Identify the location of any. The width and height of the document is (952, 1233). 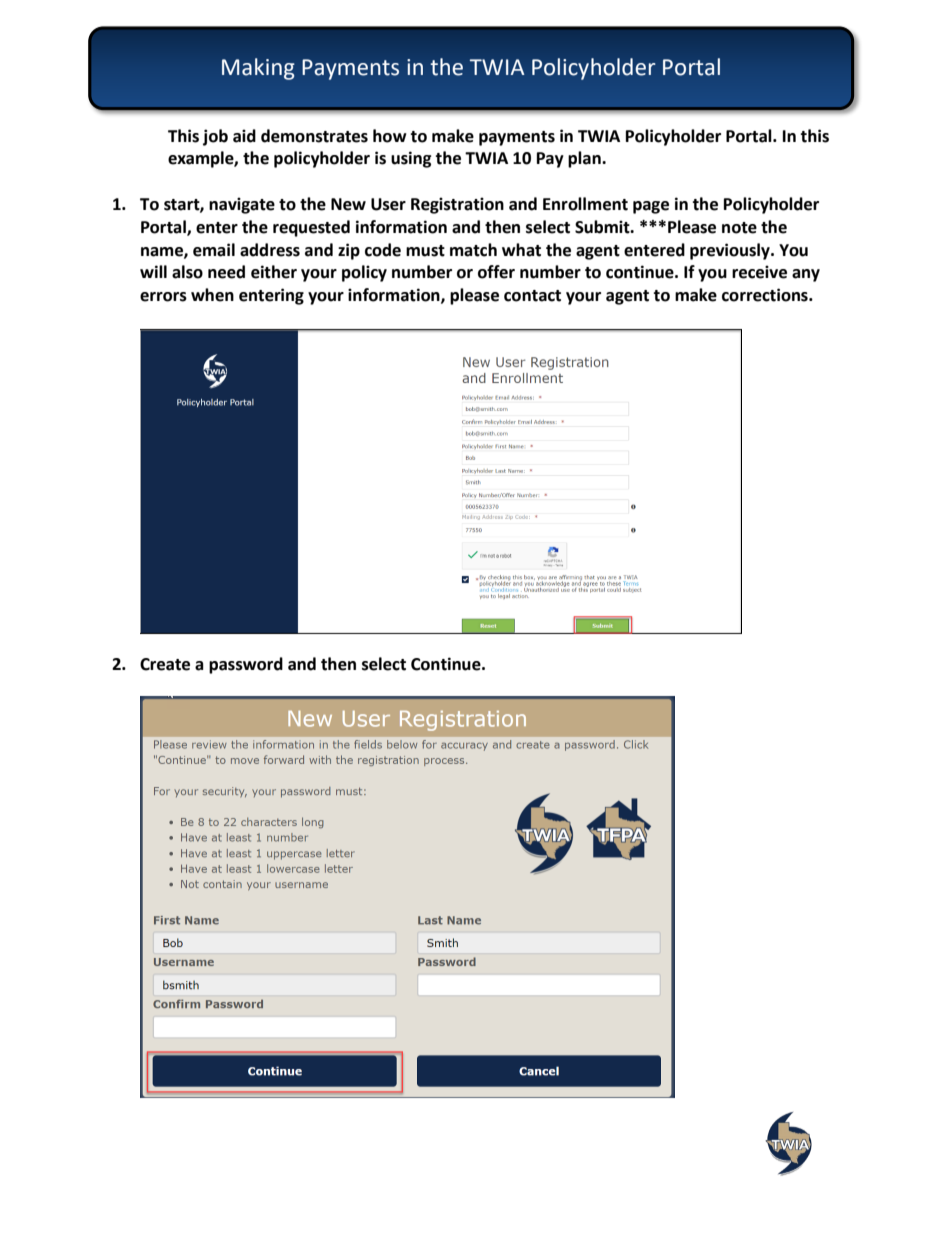
(806, 275).
